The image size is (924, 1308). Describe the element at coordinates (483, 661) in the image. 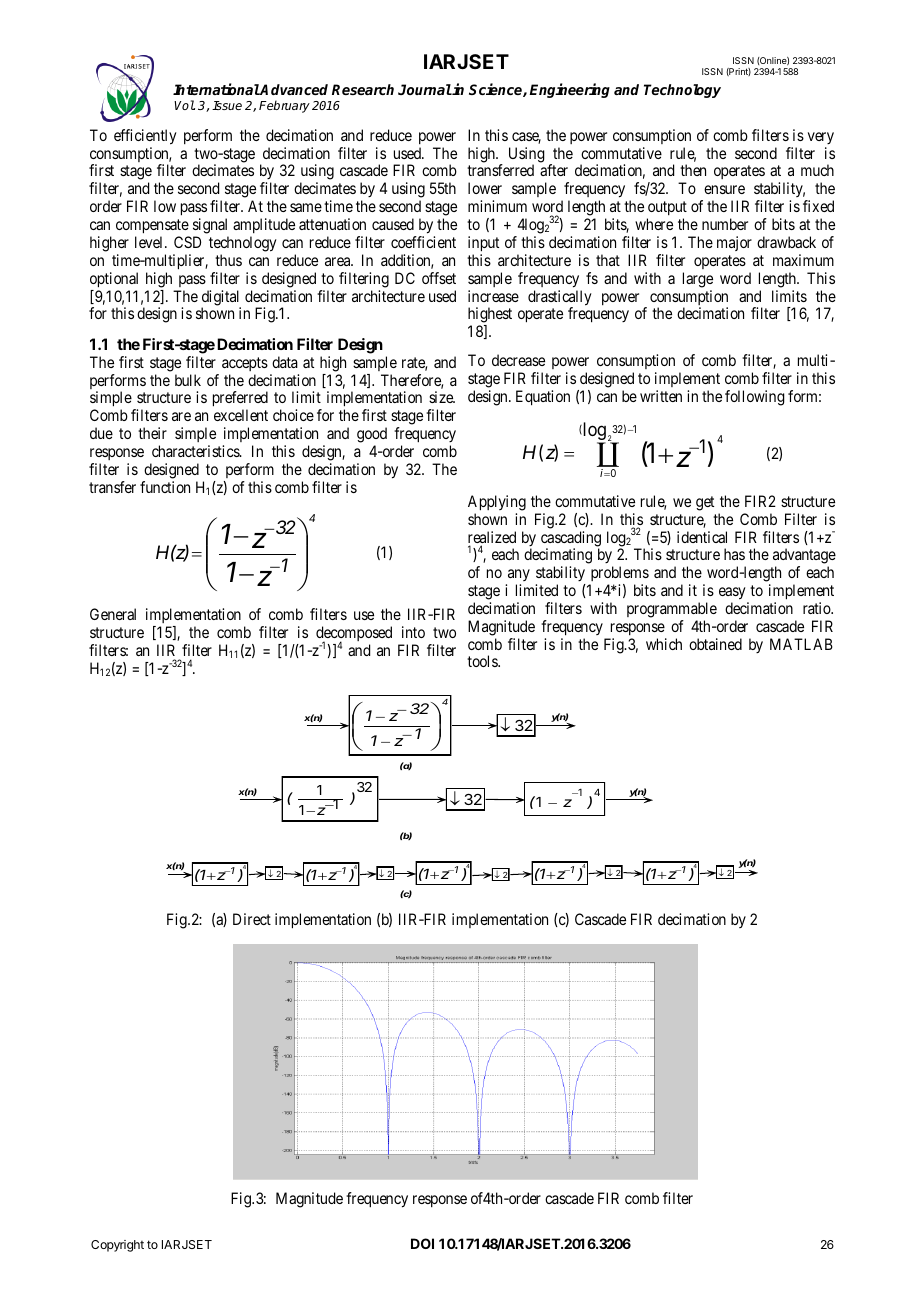

I see `tools` at that location.
